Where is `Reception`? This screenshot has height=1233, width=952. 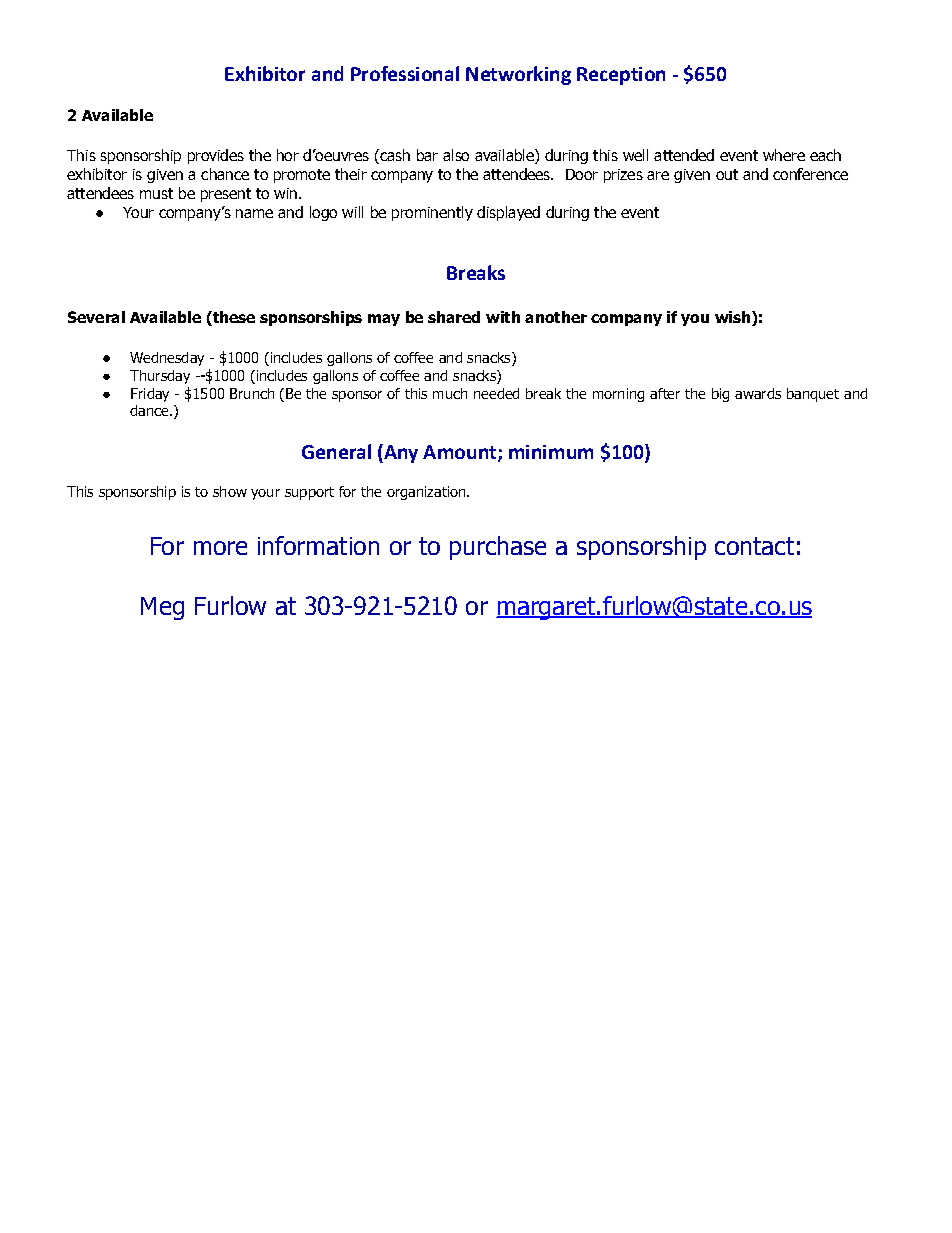 Reception is located at coordinates (621, 76).
